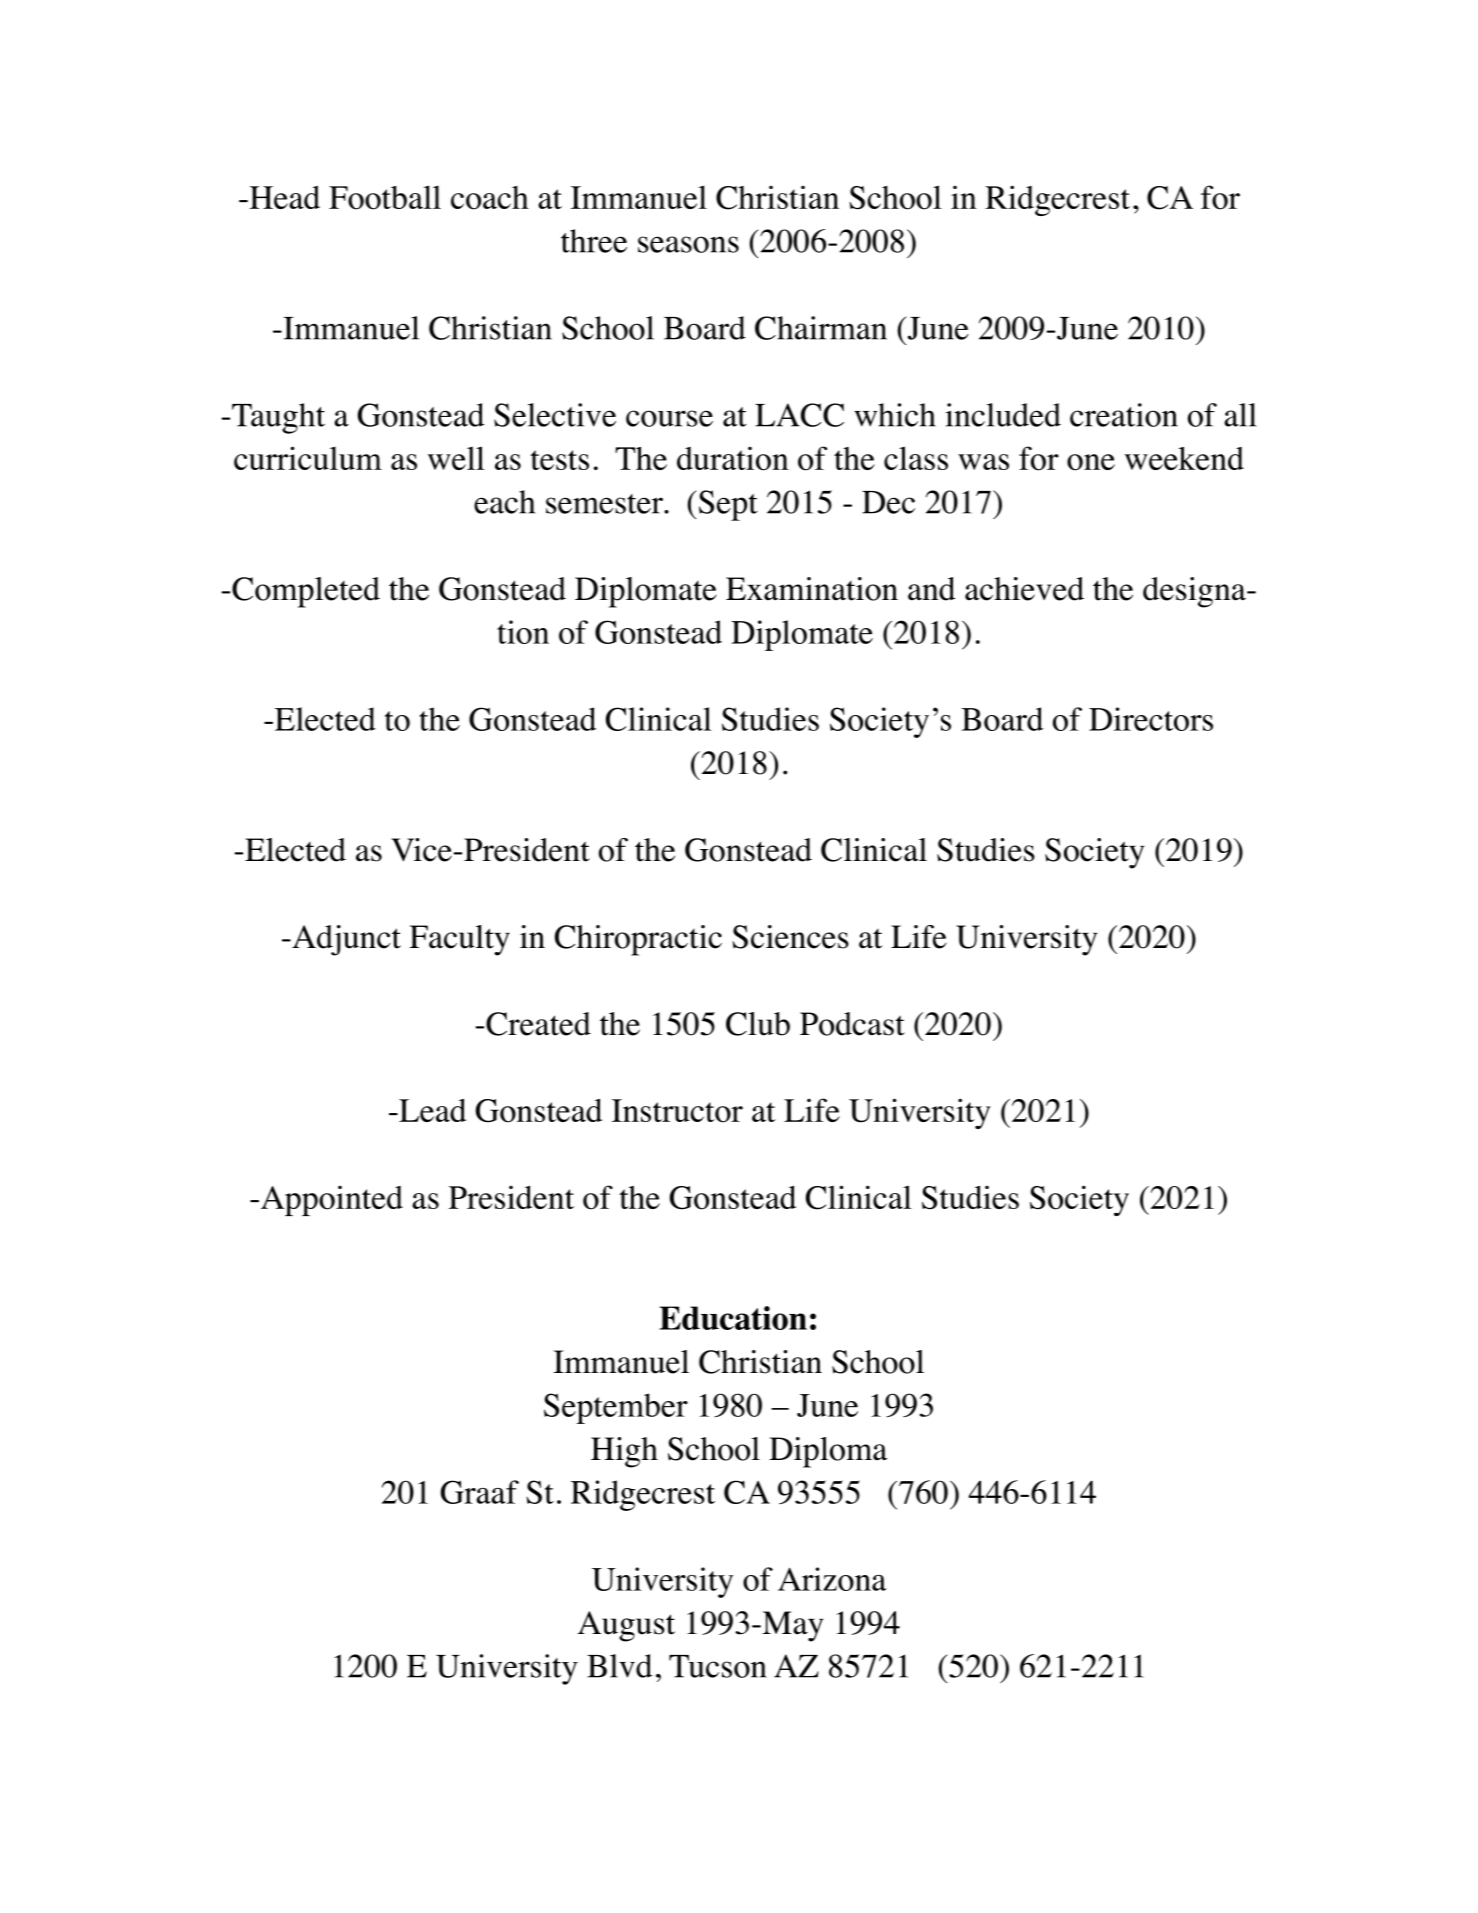  Describe the element at coordinates (345, 940) in the screenshot. I see `Adjunct` at that location.
